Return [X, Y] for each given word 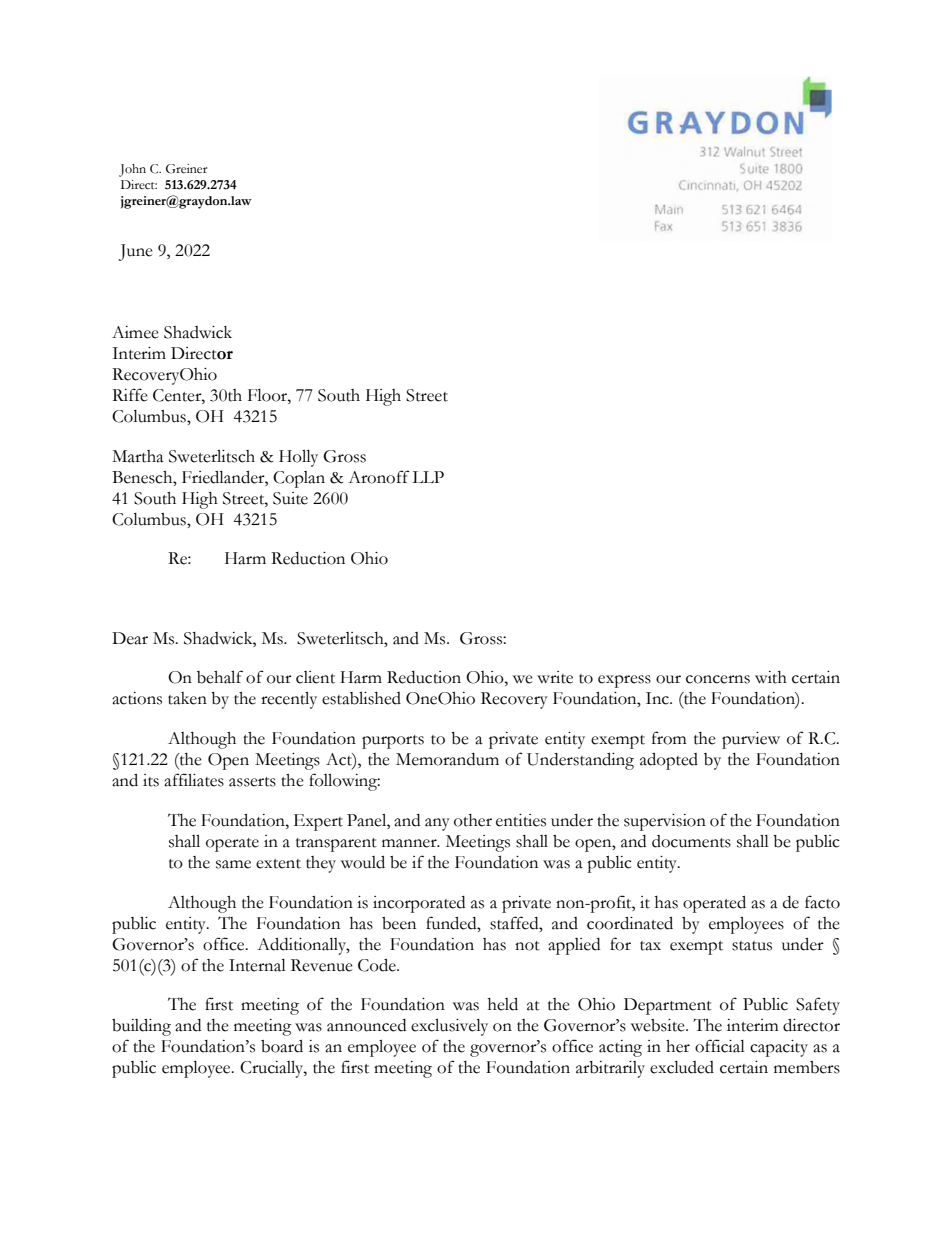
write [555, 677]
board [282, 1046]
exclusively [449, 1027]
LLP [428, 477]
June [136, 252]
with [771, 677]
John [132, 170]
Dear [130, 638]
